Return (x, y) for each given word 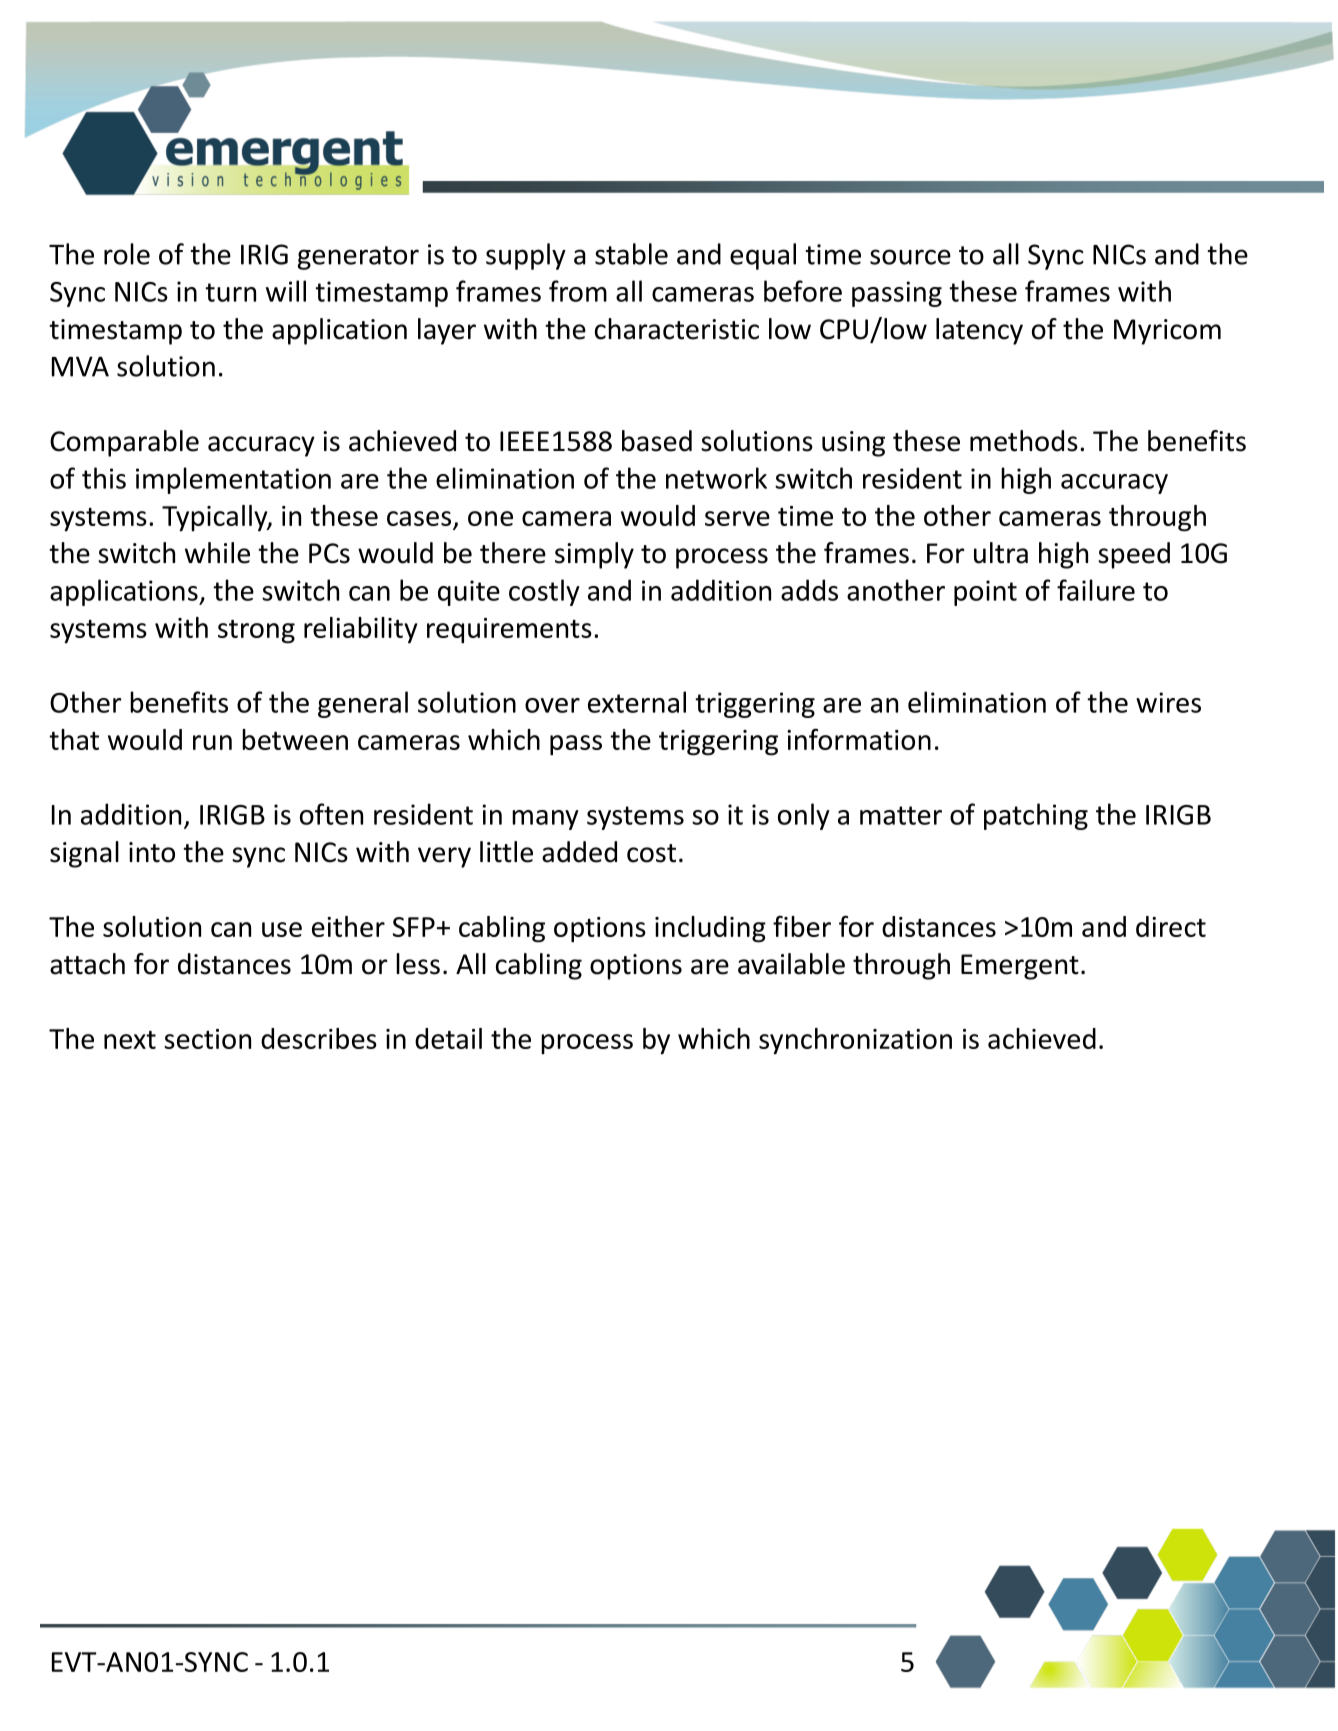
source (910, 257)
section (207, 1039)
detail (448, 1038)
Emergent (1020, 967)
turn (230, 292)
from (578, 291)
